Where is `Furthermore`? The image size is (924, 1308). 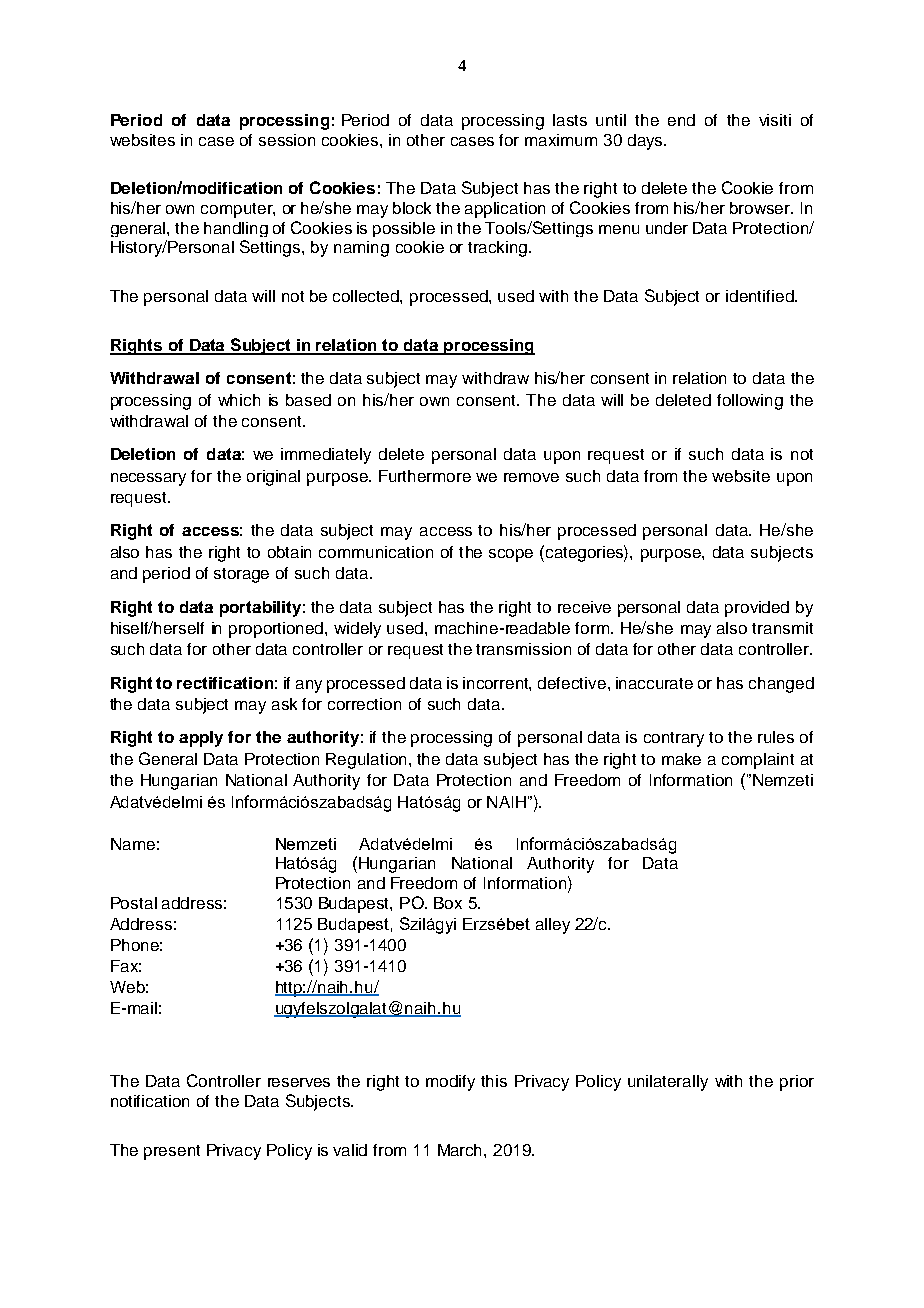
Furthermore is located at coordinates (425, 476).
